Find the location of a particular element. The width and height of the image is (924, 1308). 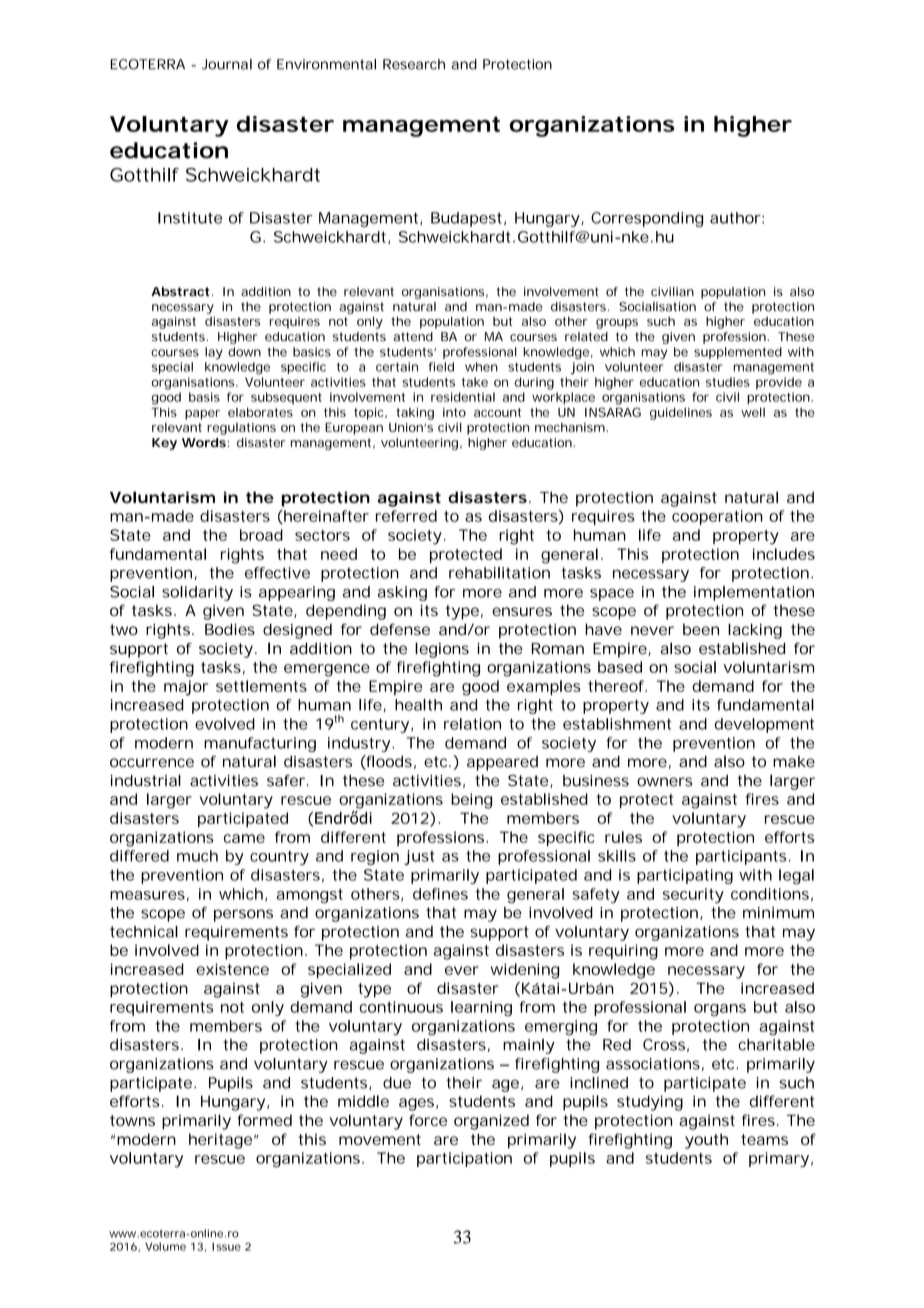

studies is located at coordinates (728, 382).
